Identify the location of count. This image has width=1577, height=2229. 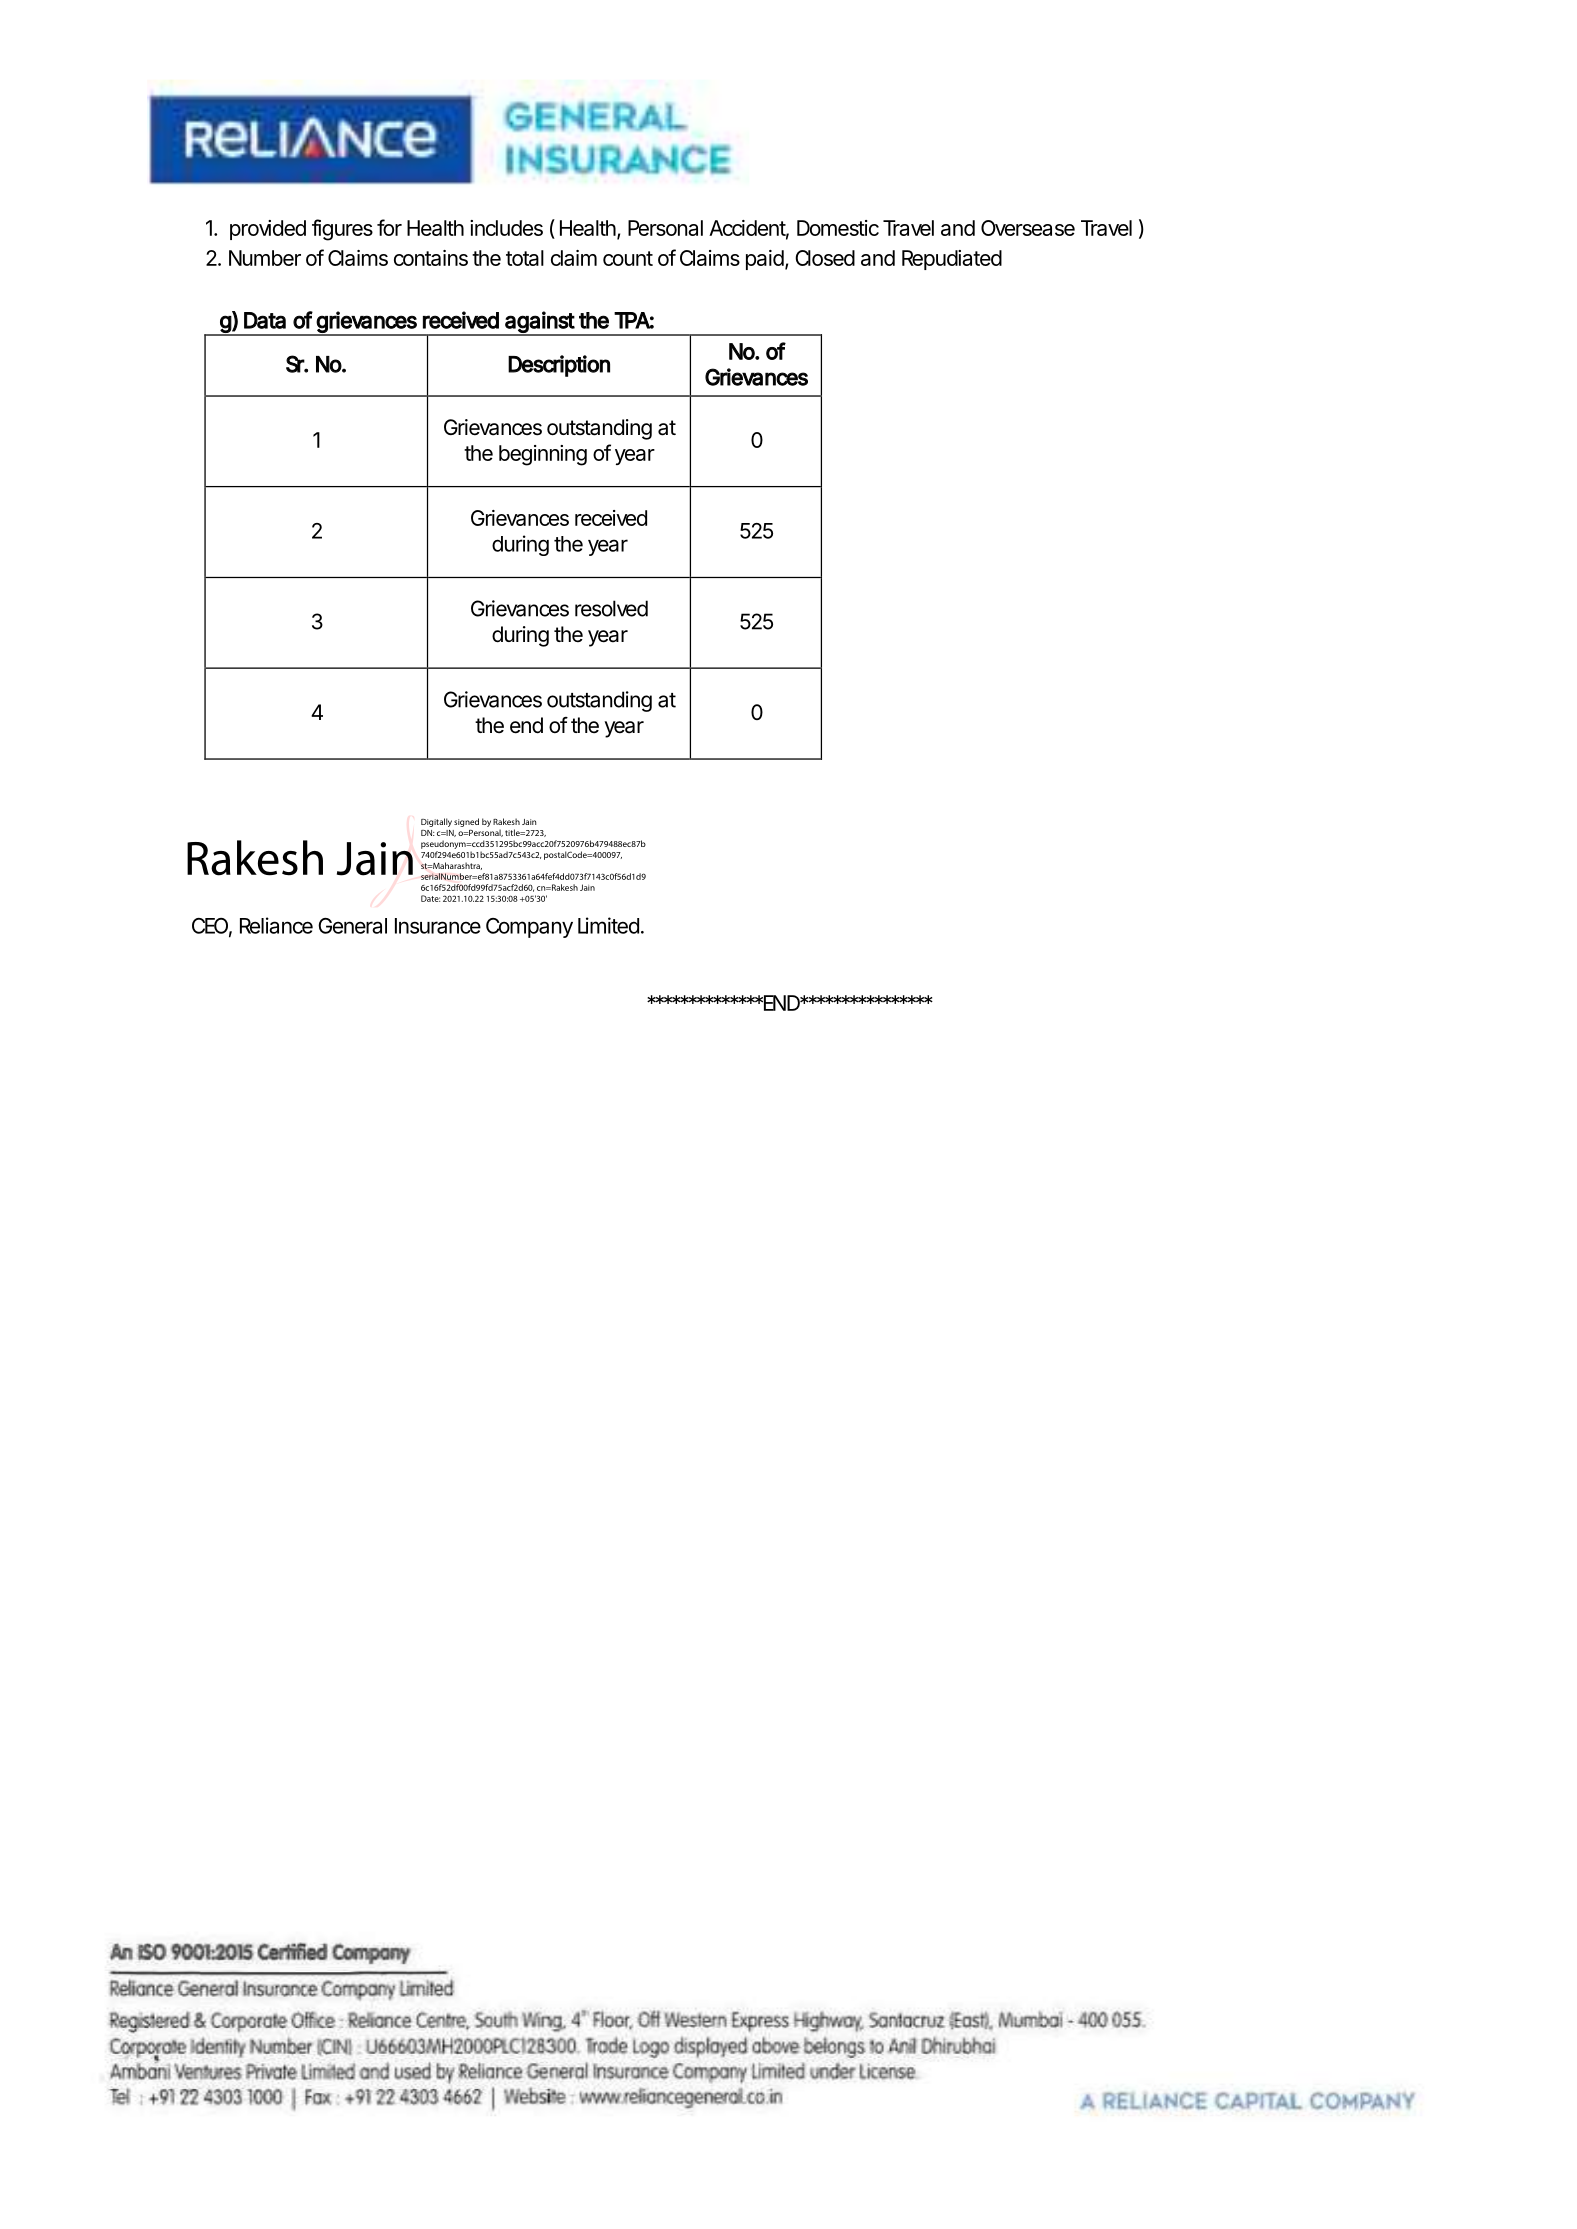
(628, 258).
